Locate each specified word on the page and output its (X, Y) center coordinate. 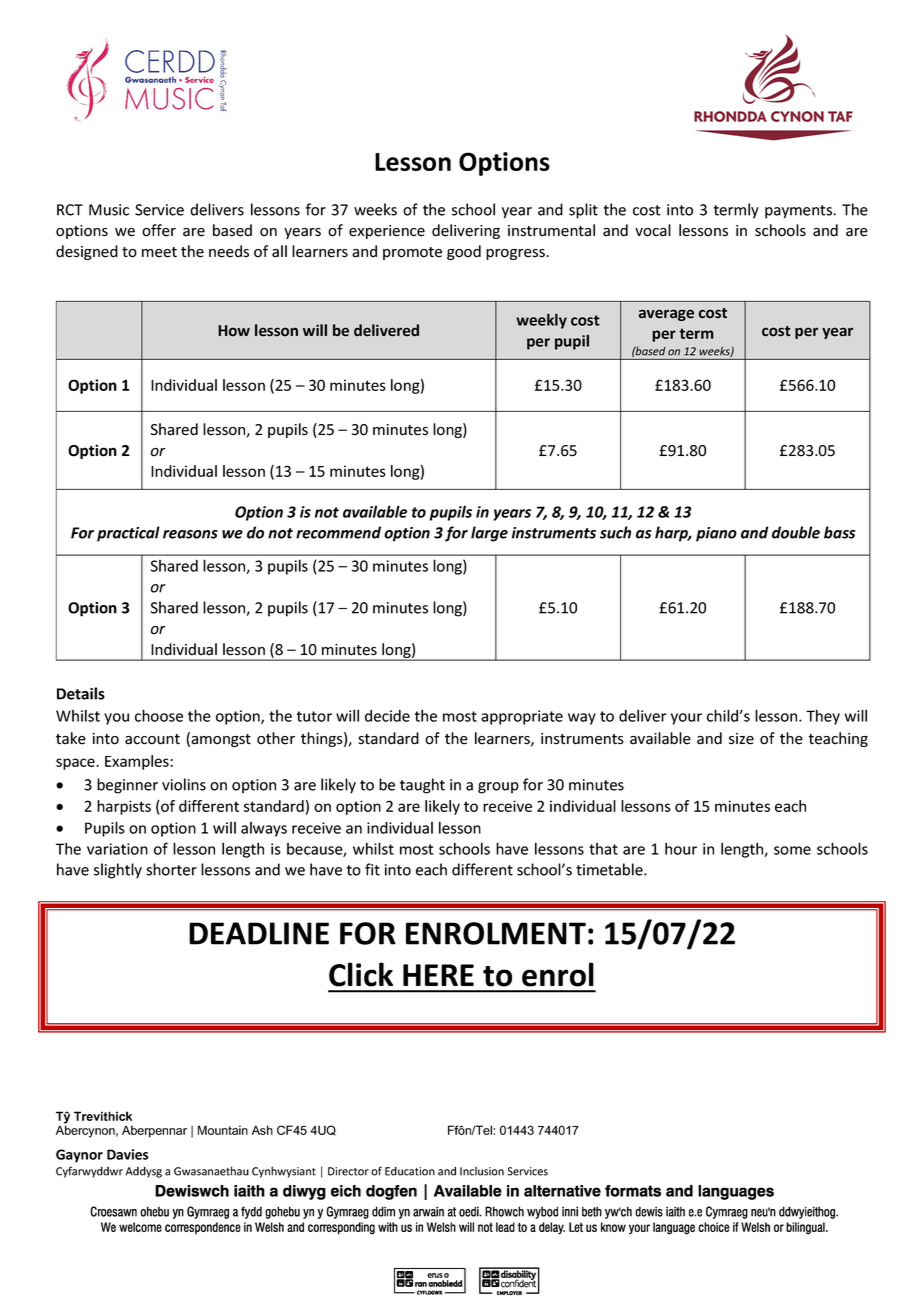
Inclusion (482, 1171)
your (686, 719)
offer (159, 230)
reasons (190, 534)
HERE (438, 975)
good (464, 252)
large (489, 534)
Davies (128, 1154)
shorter (171, 869)
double (796, 532)
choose (159, 715)
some (792, 850)
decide (387, 716)
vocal (653, 230)
